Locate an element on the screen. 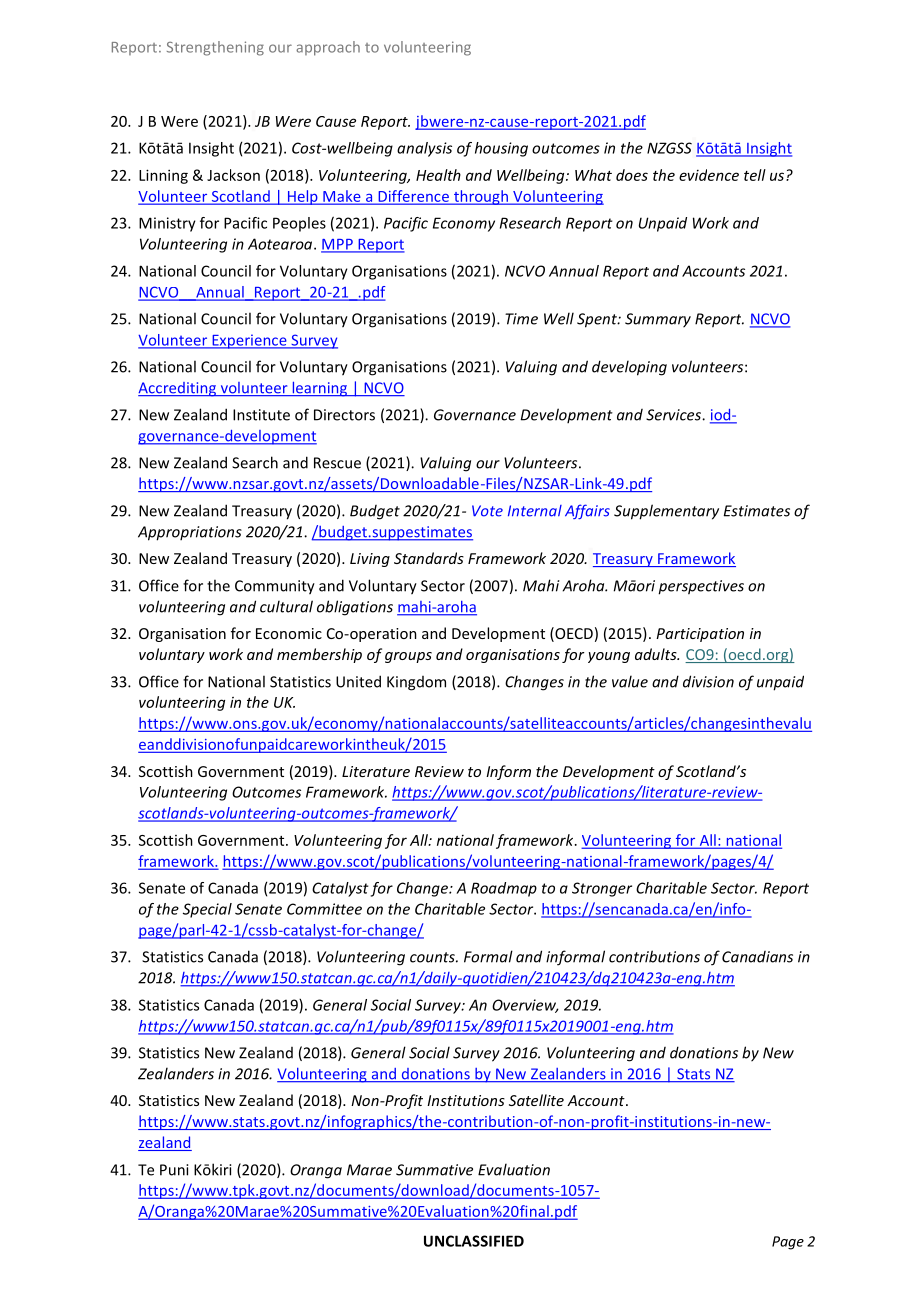 This screenshot has width=924, height=1308. evidence is located at coordinates (709, 175).
